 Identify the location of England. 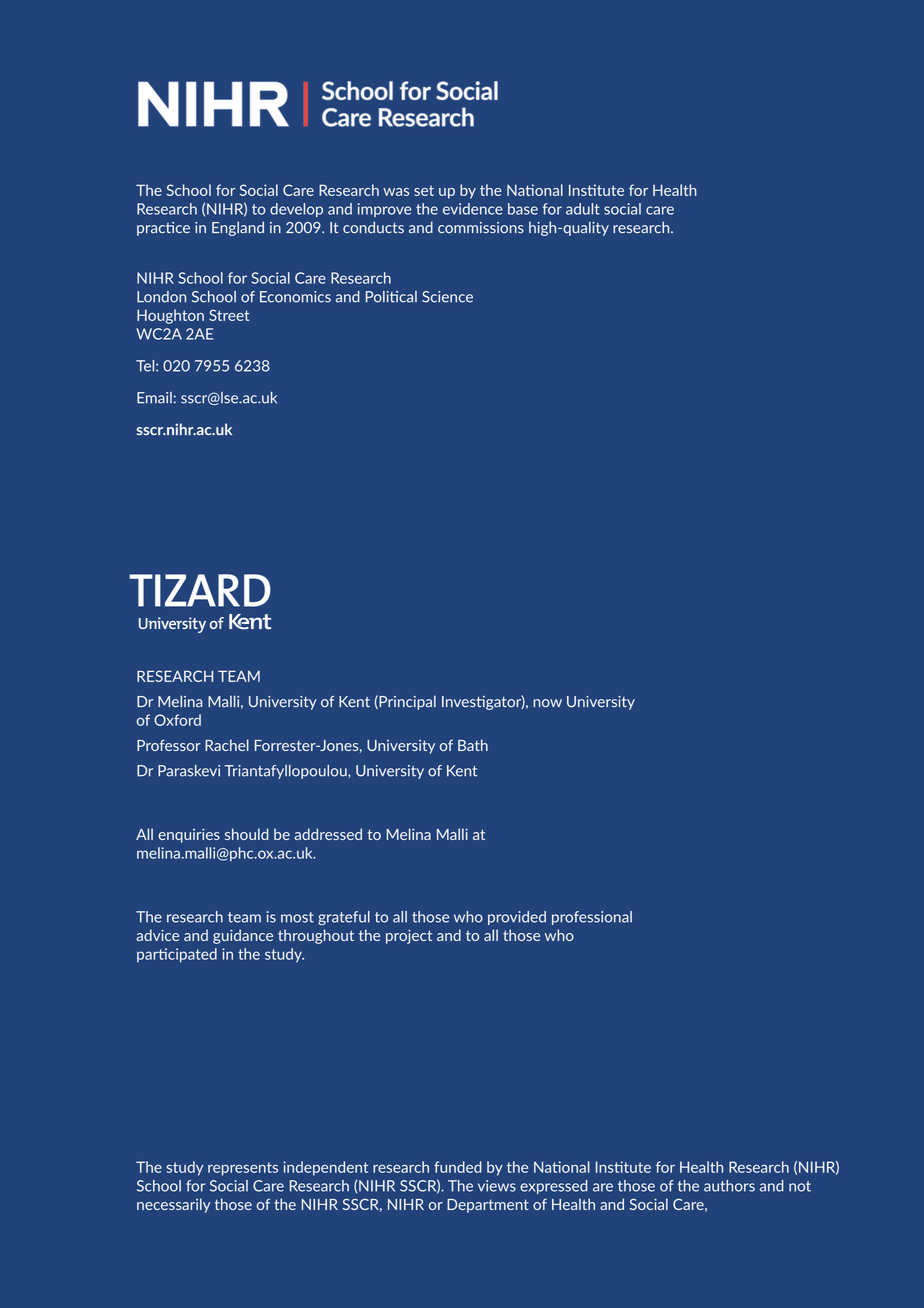
(238, 228).
